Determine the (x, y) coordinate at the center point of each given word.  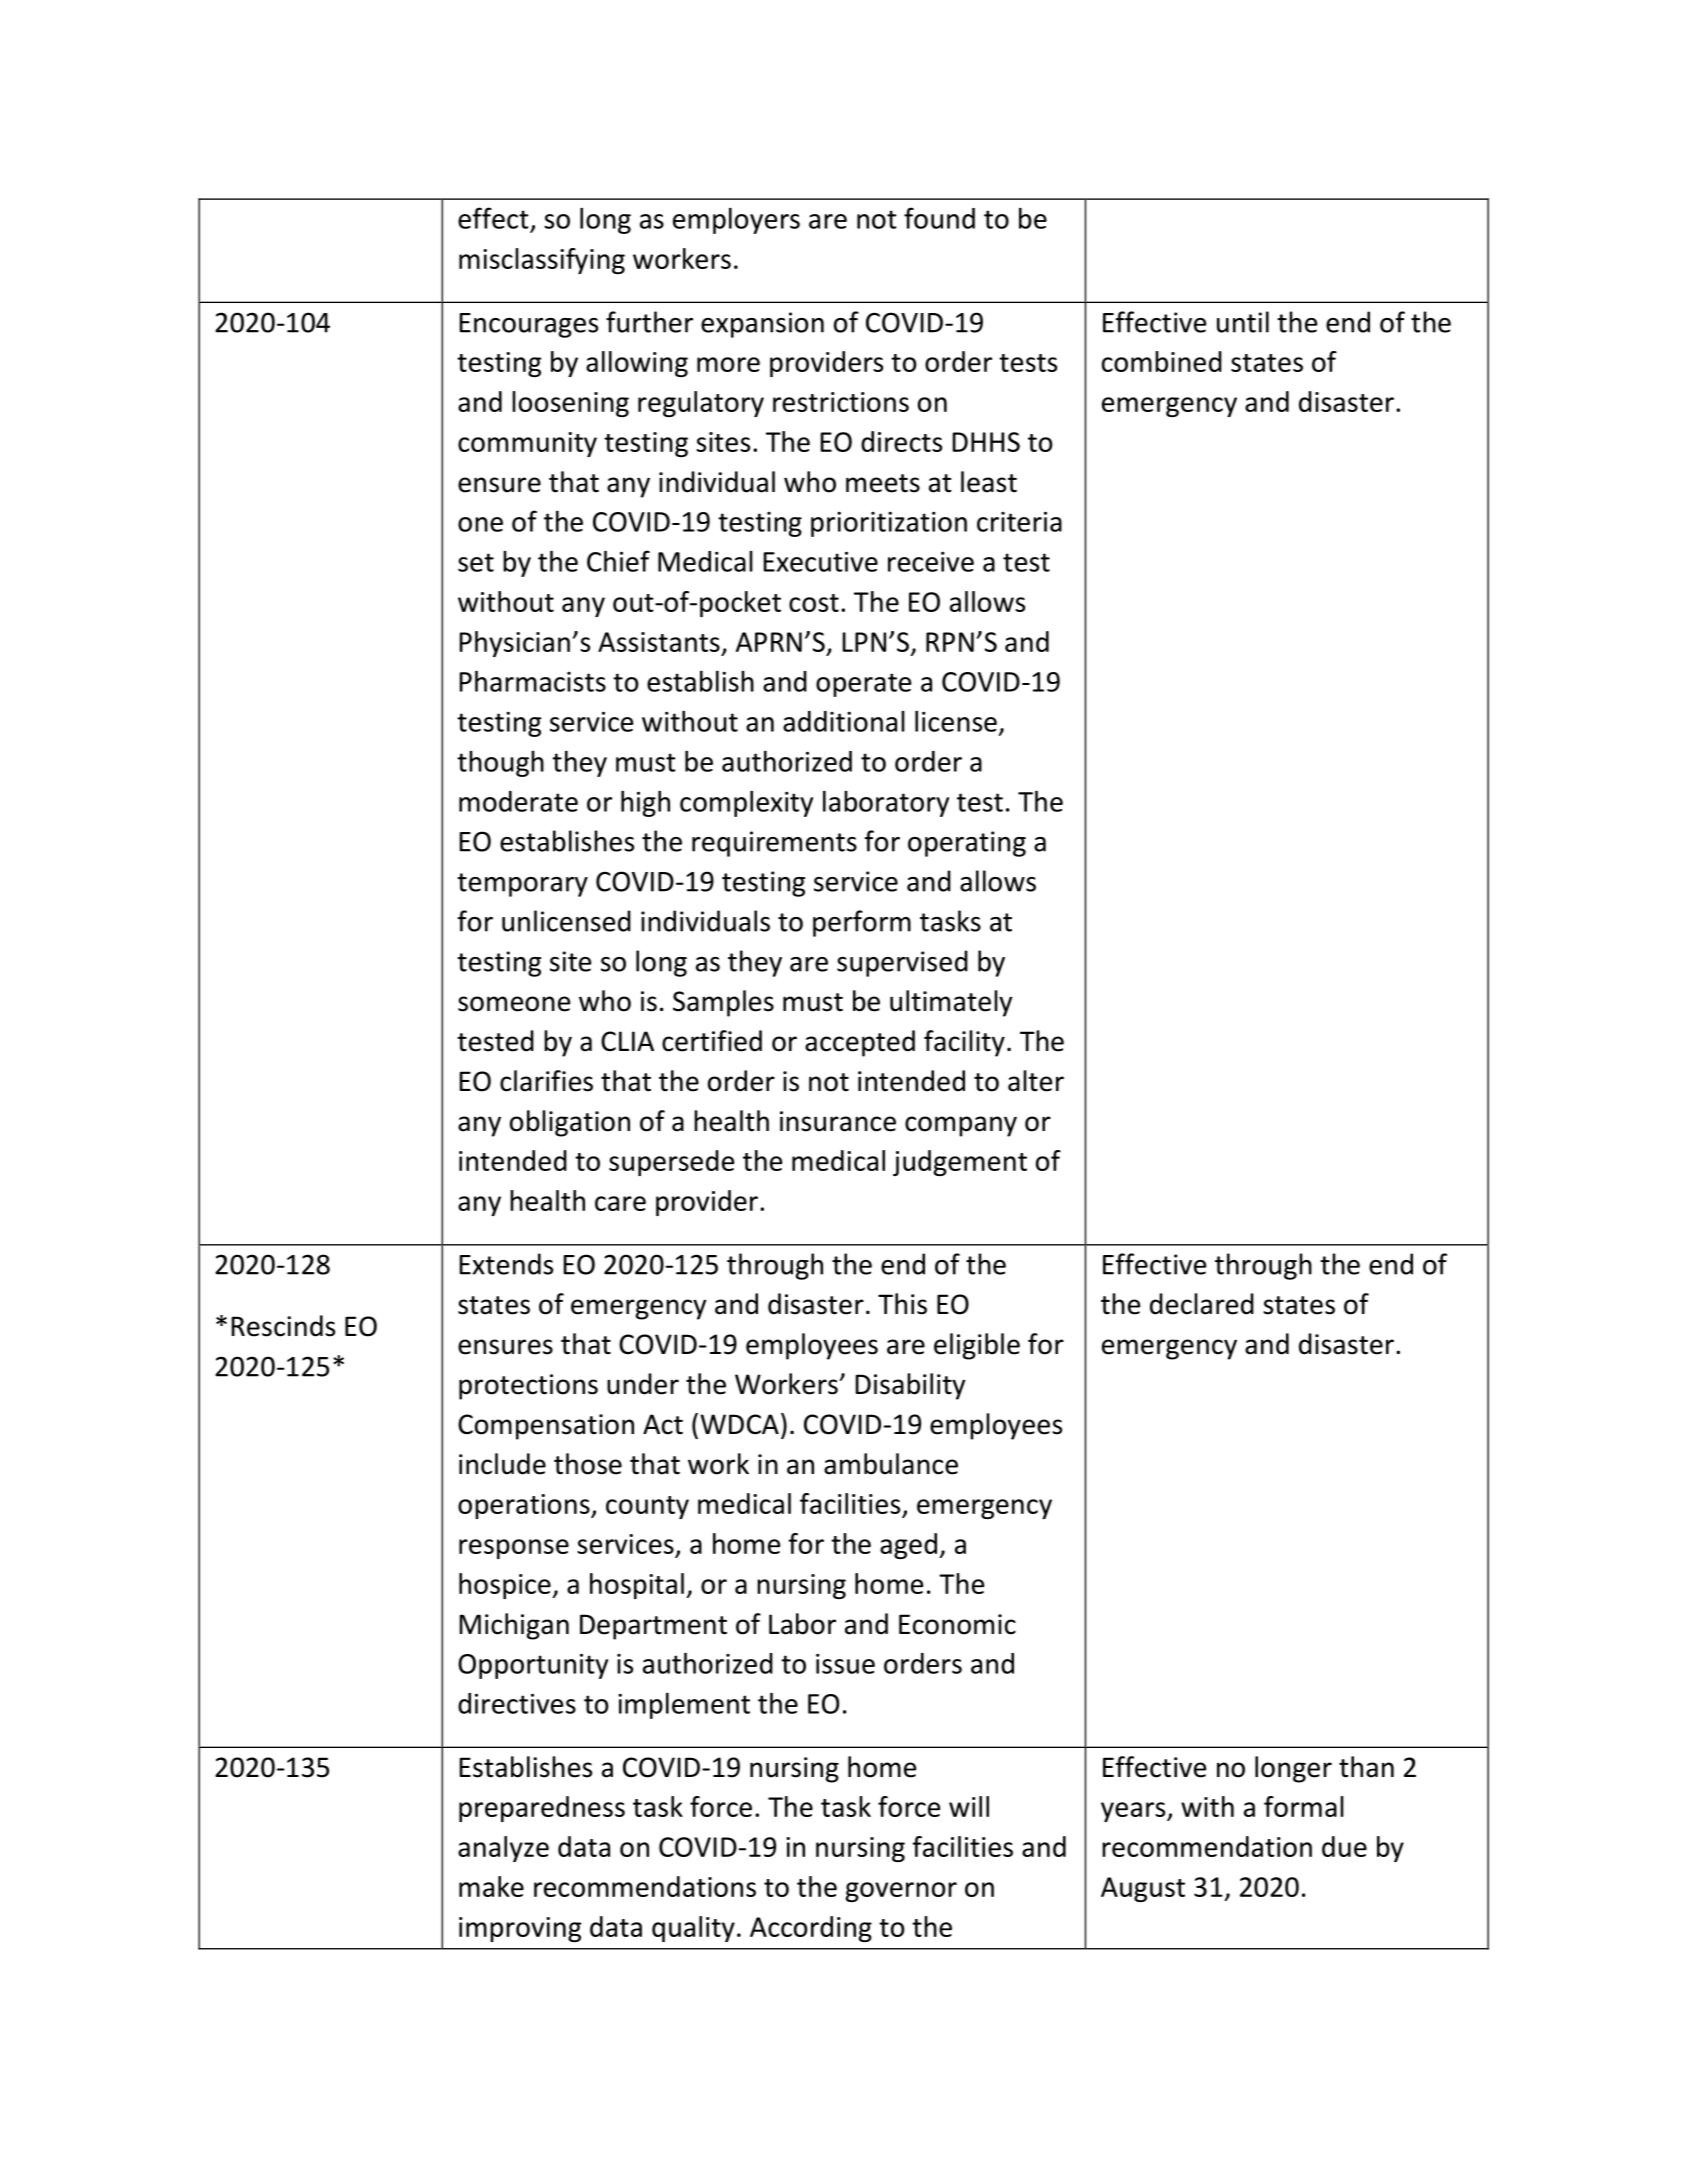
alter (1036, 1081)
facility (964, 1043)
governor (901, 1892)
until (1243, 322)
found (939, 218)
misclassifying (542, 261)
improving (520, 1929)
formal (1304, 1806)
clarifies (546, 1081)
